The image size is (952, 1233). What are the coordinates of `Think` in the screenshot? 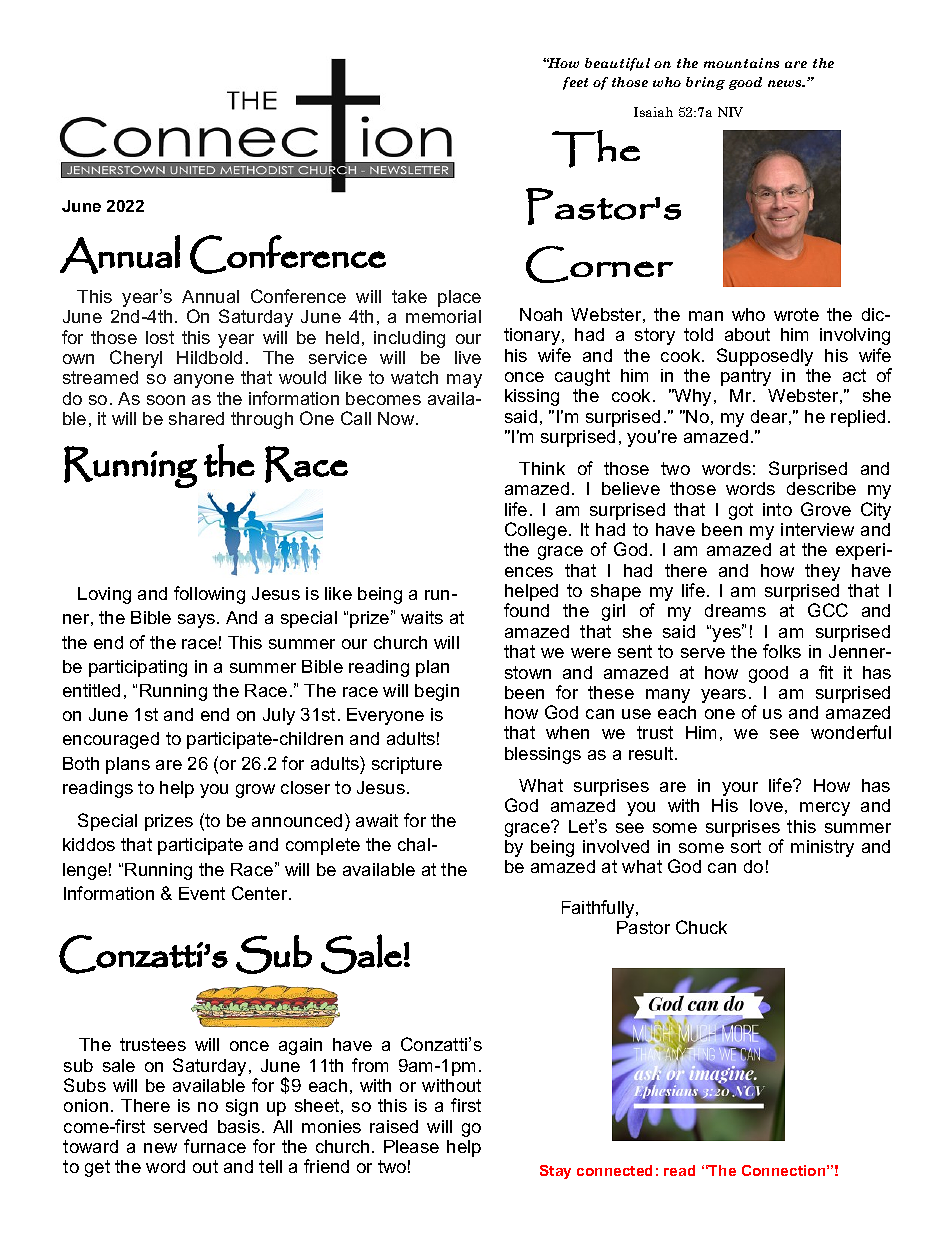 It's located at (542, 468).
